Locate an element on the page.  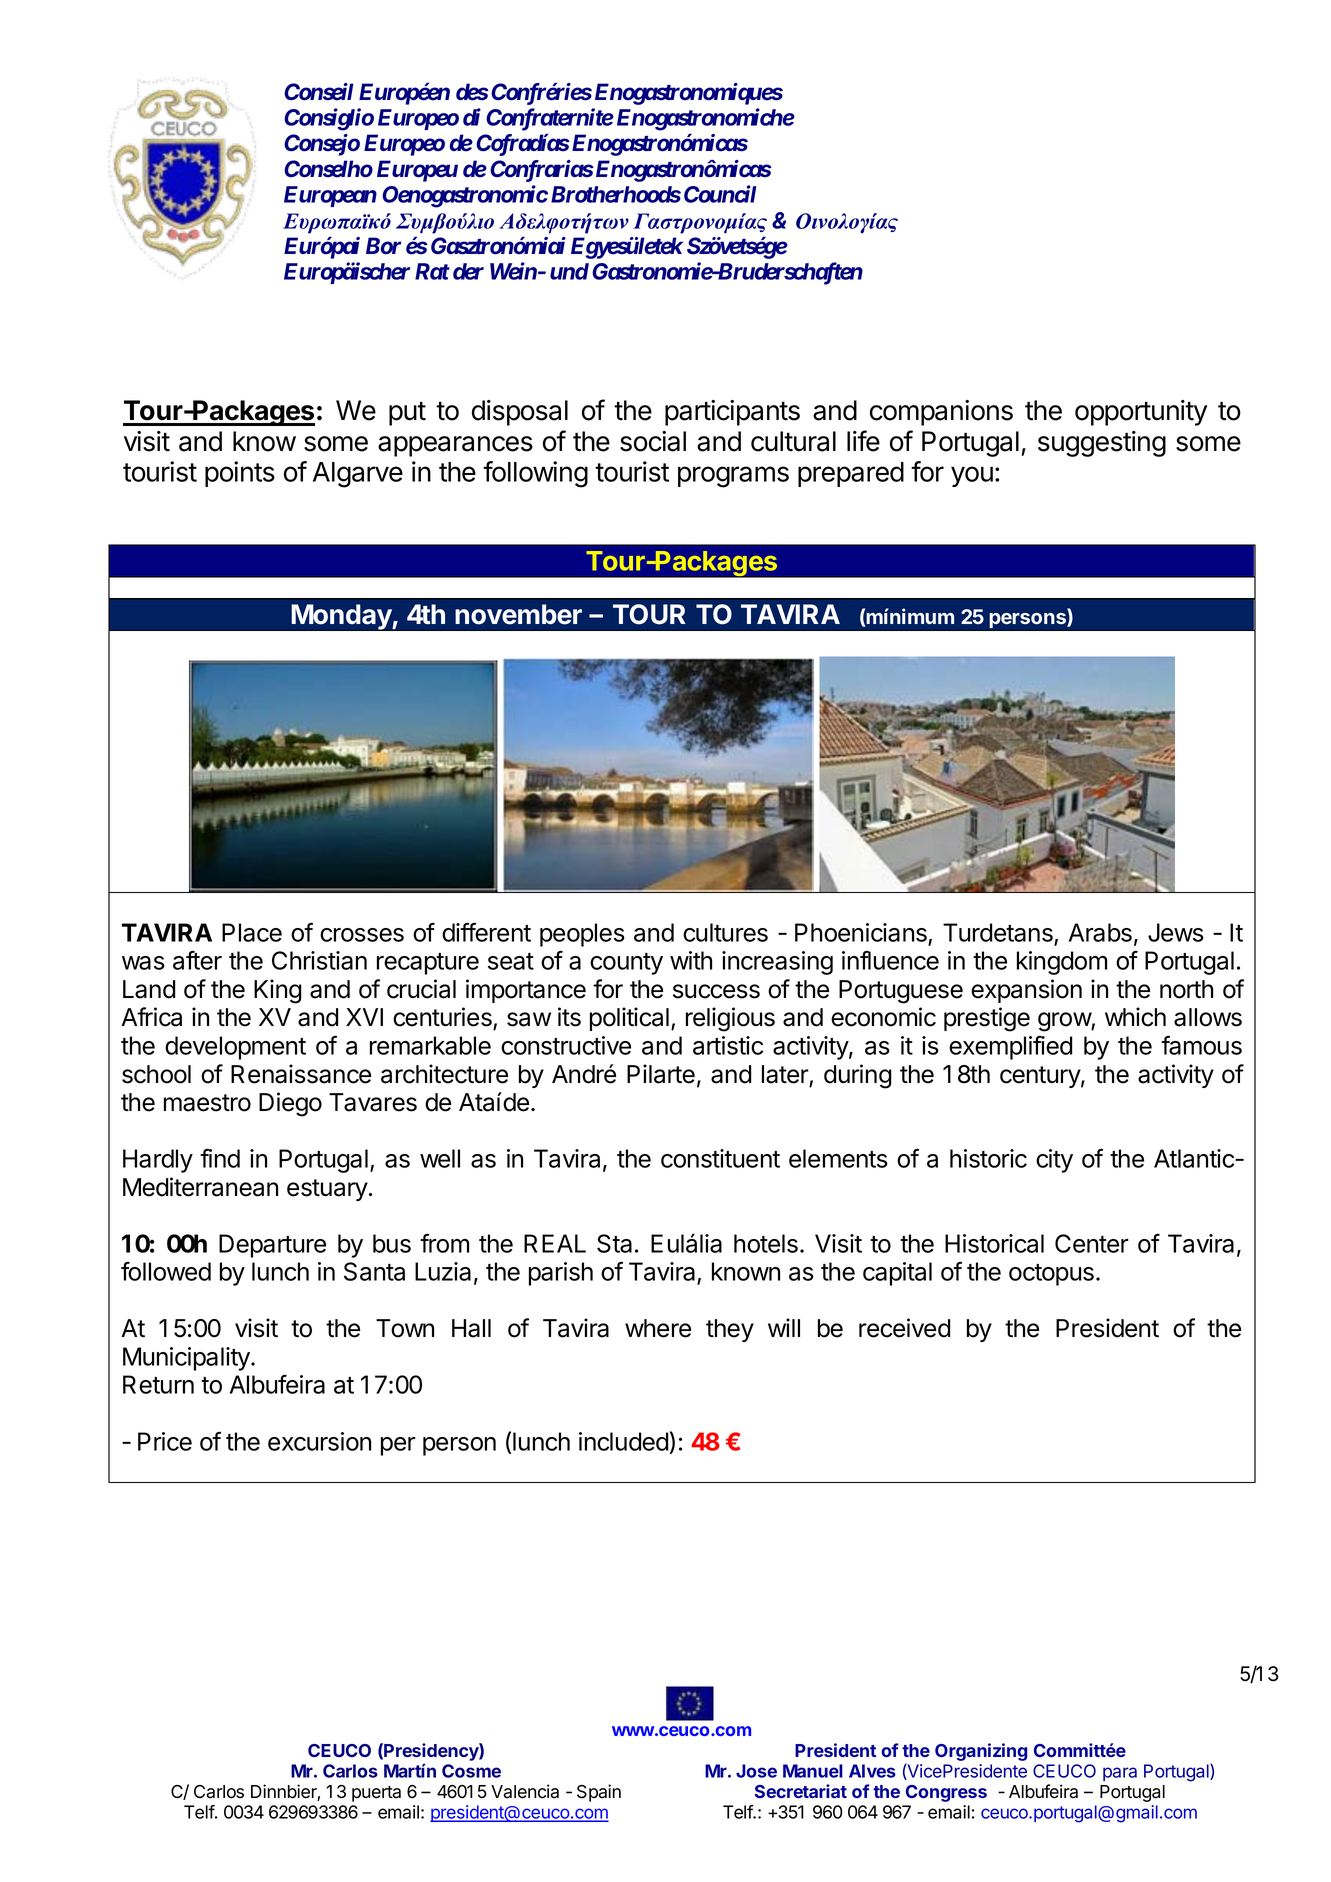
Valencia is located at coordinates (525, 1791).
